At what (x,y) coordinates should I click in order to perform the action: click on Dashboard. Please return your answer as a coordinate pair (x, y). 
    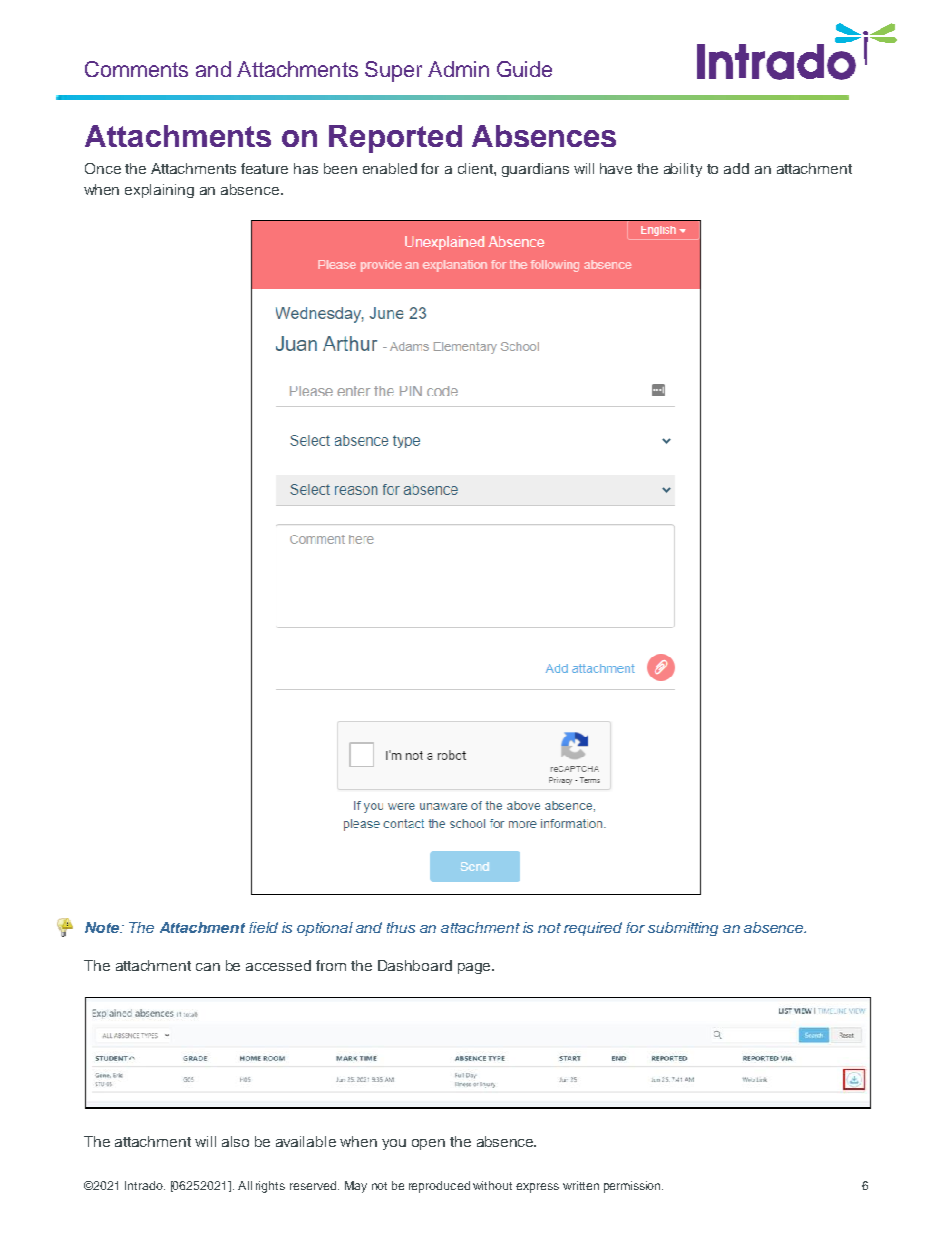
    Looking at the image, I should click on (415, 965).
